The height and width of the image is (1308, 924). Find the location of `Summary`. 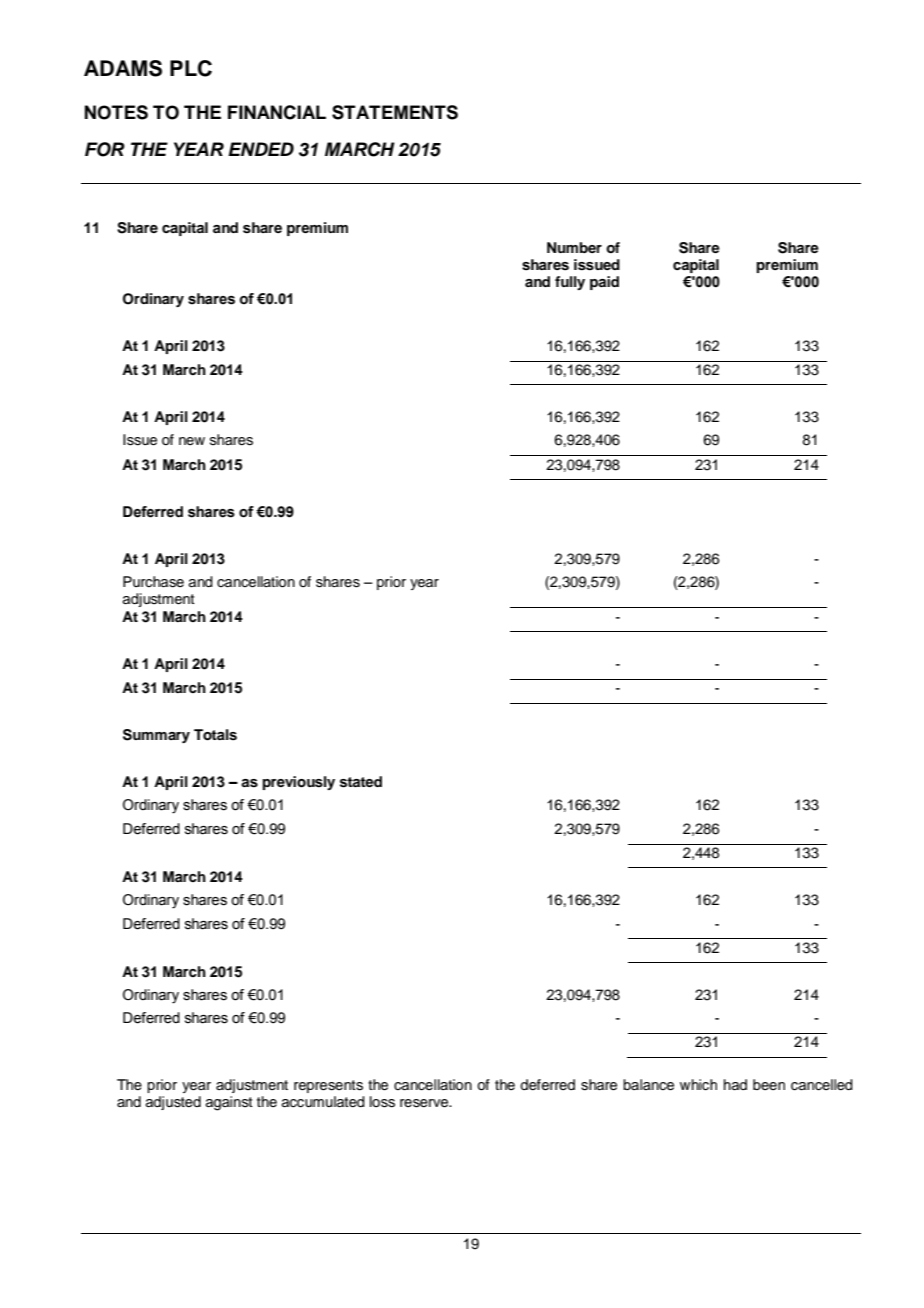

Summary is located at coordinates (156, 736).
